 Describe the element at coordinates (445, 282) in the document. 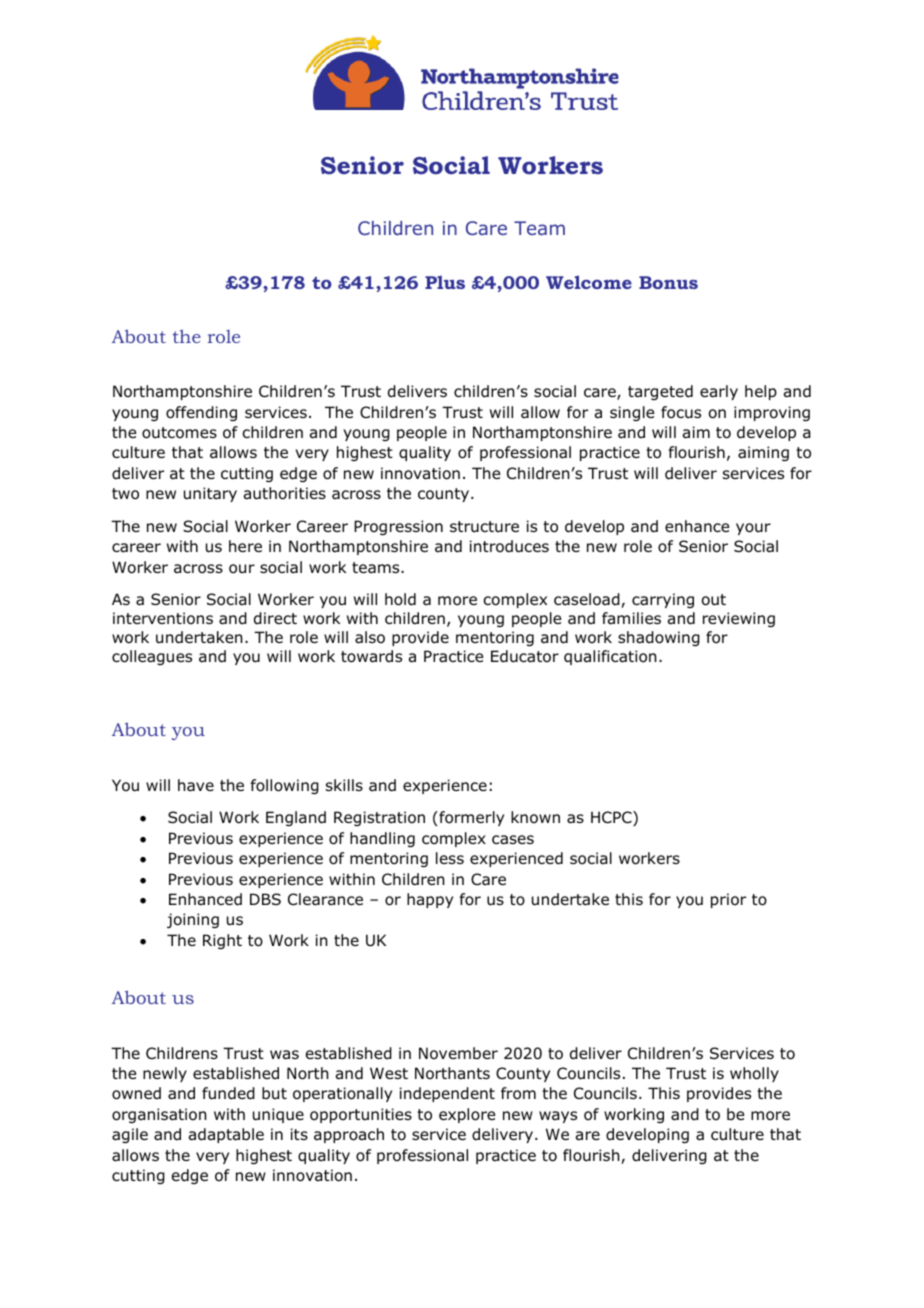

I see `Plus` at that location.
